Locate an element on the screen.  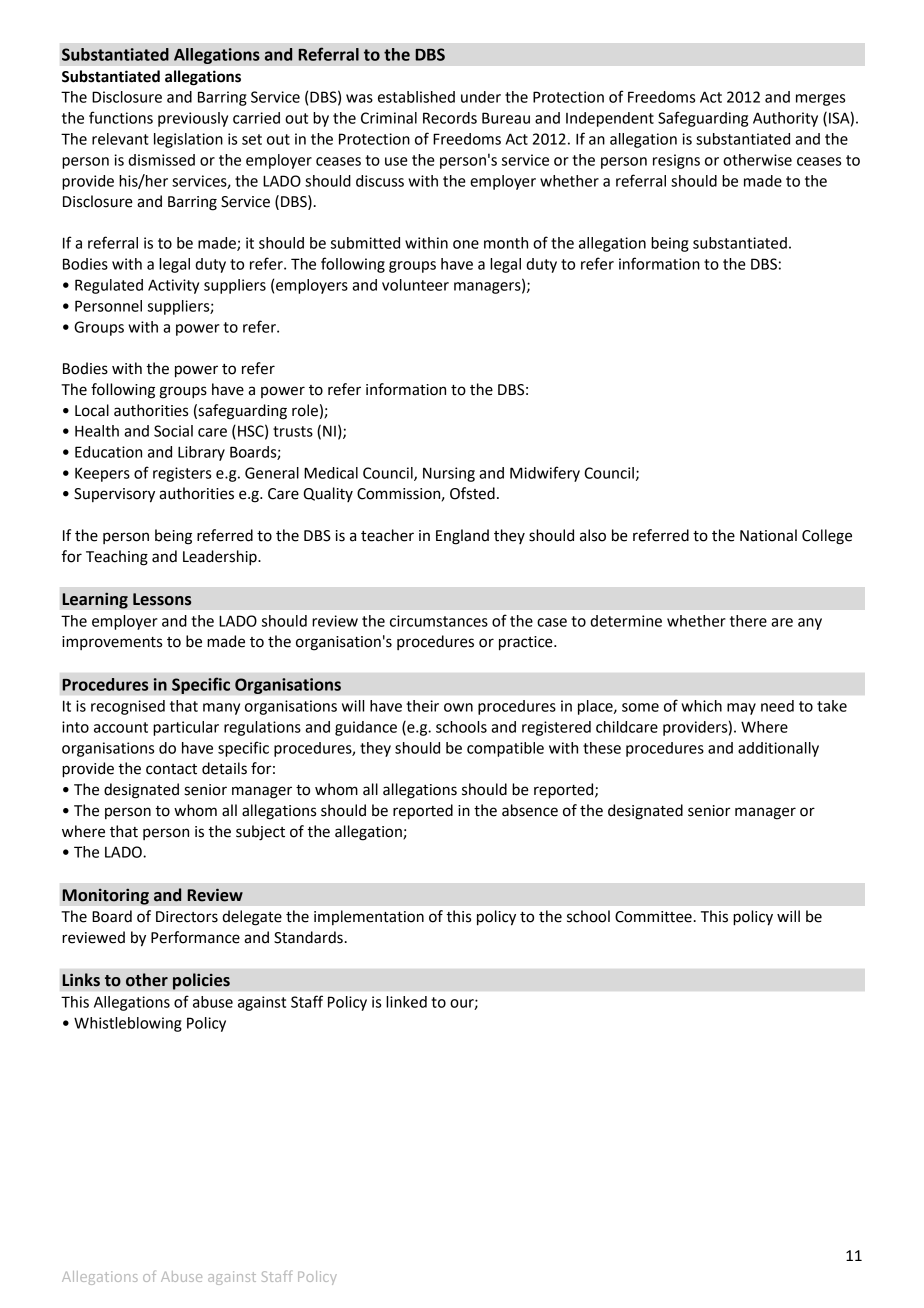
policies is located at coordinates (201, 981).
